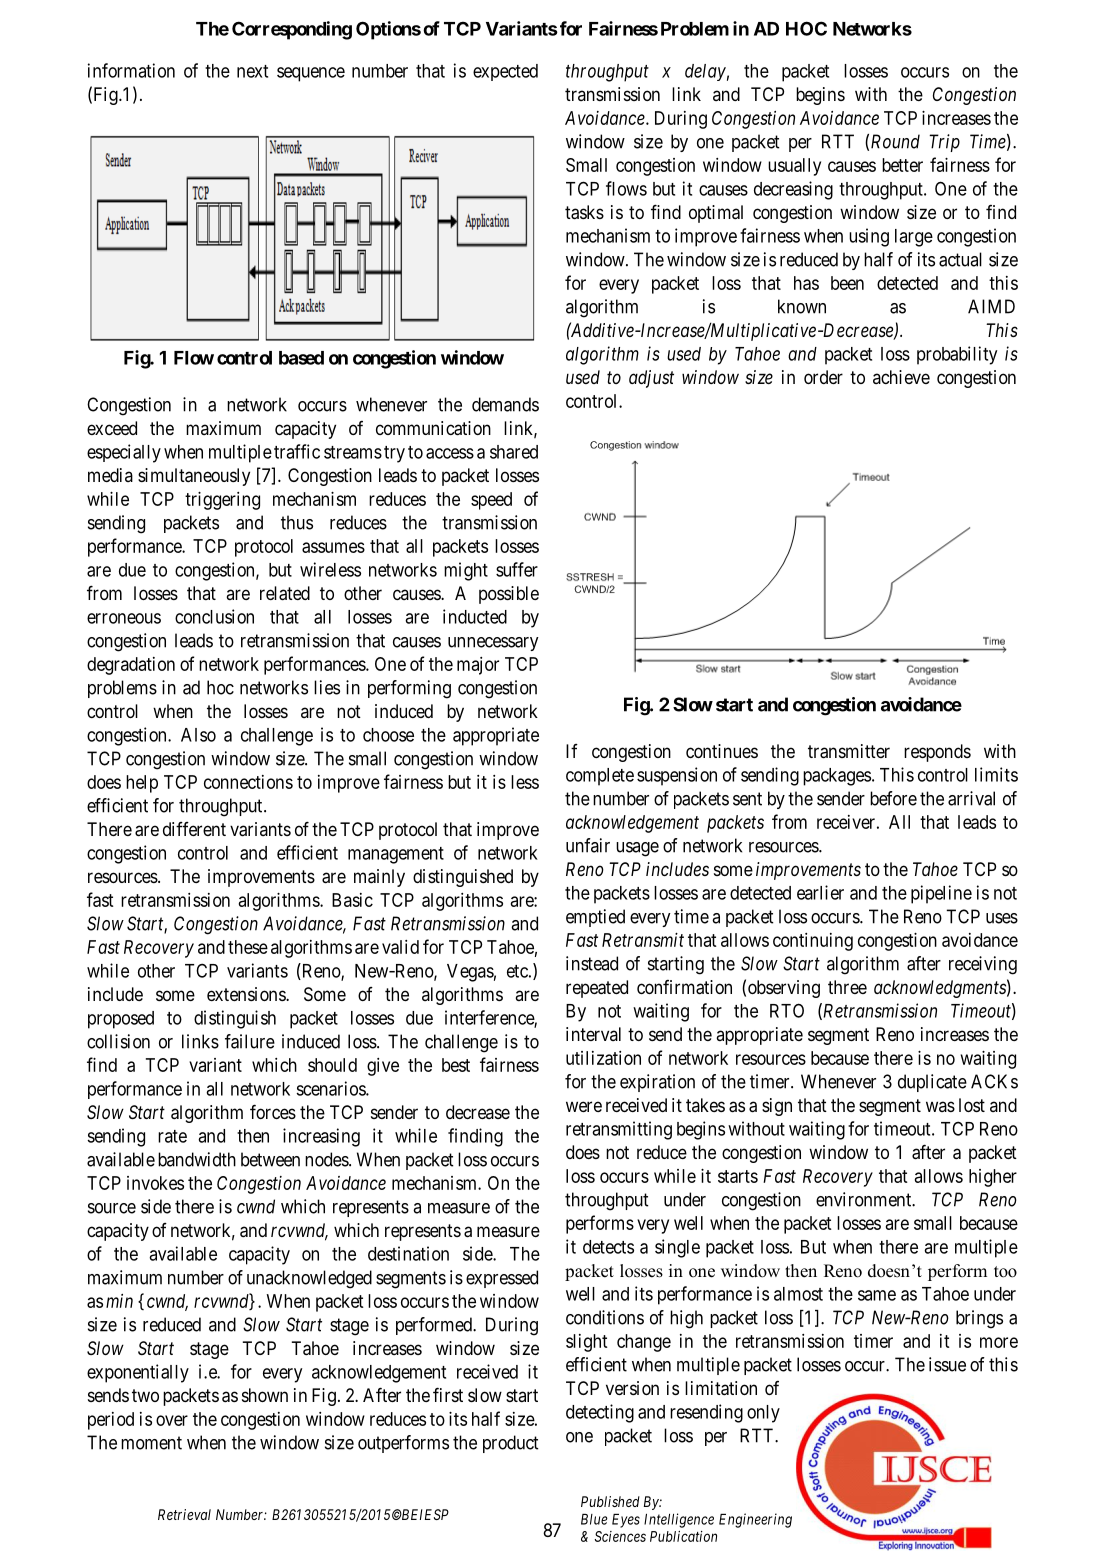 This screenshot has width=1104, height=1561. I want to click on three, so click(847, 987).
